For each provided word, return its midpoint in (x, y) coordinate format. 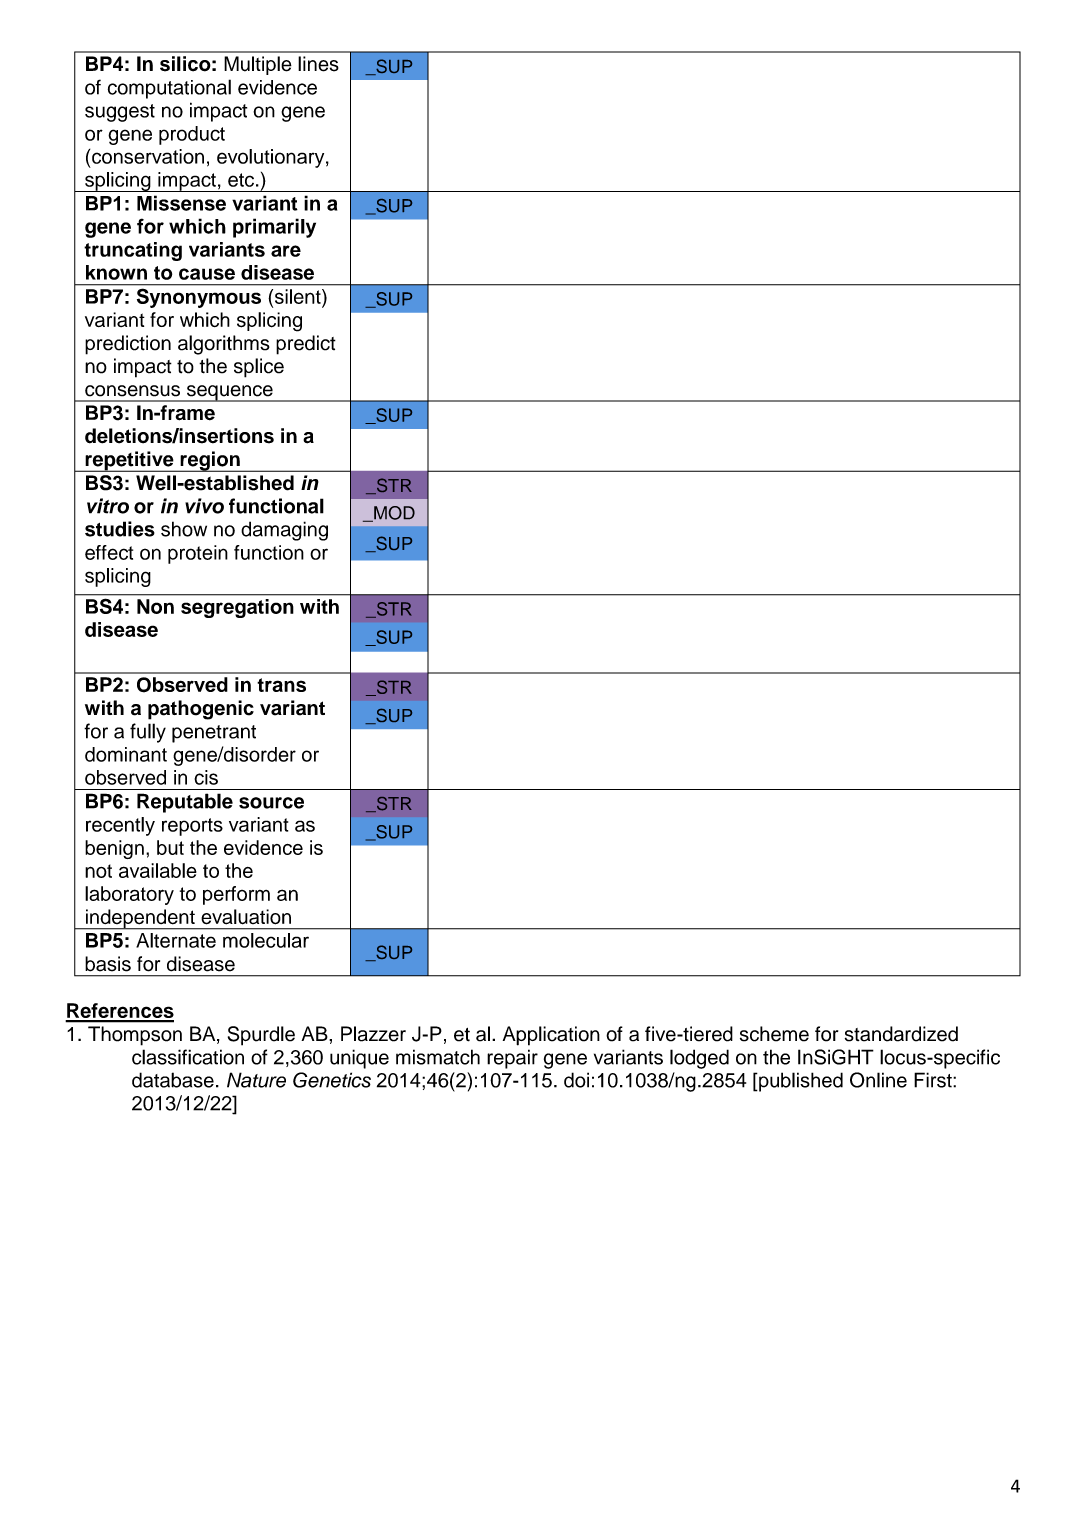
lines (318, 64)
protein (198, 554)
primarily (274, 228)
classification (188, 1057)
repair (512, 1059)
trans (281, 685)
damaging (284, 531)
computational (169, 89)
